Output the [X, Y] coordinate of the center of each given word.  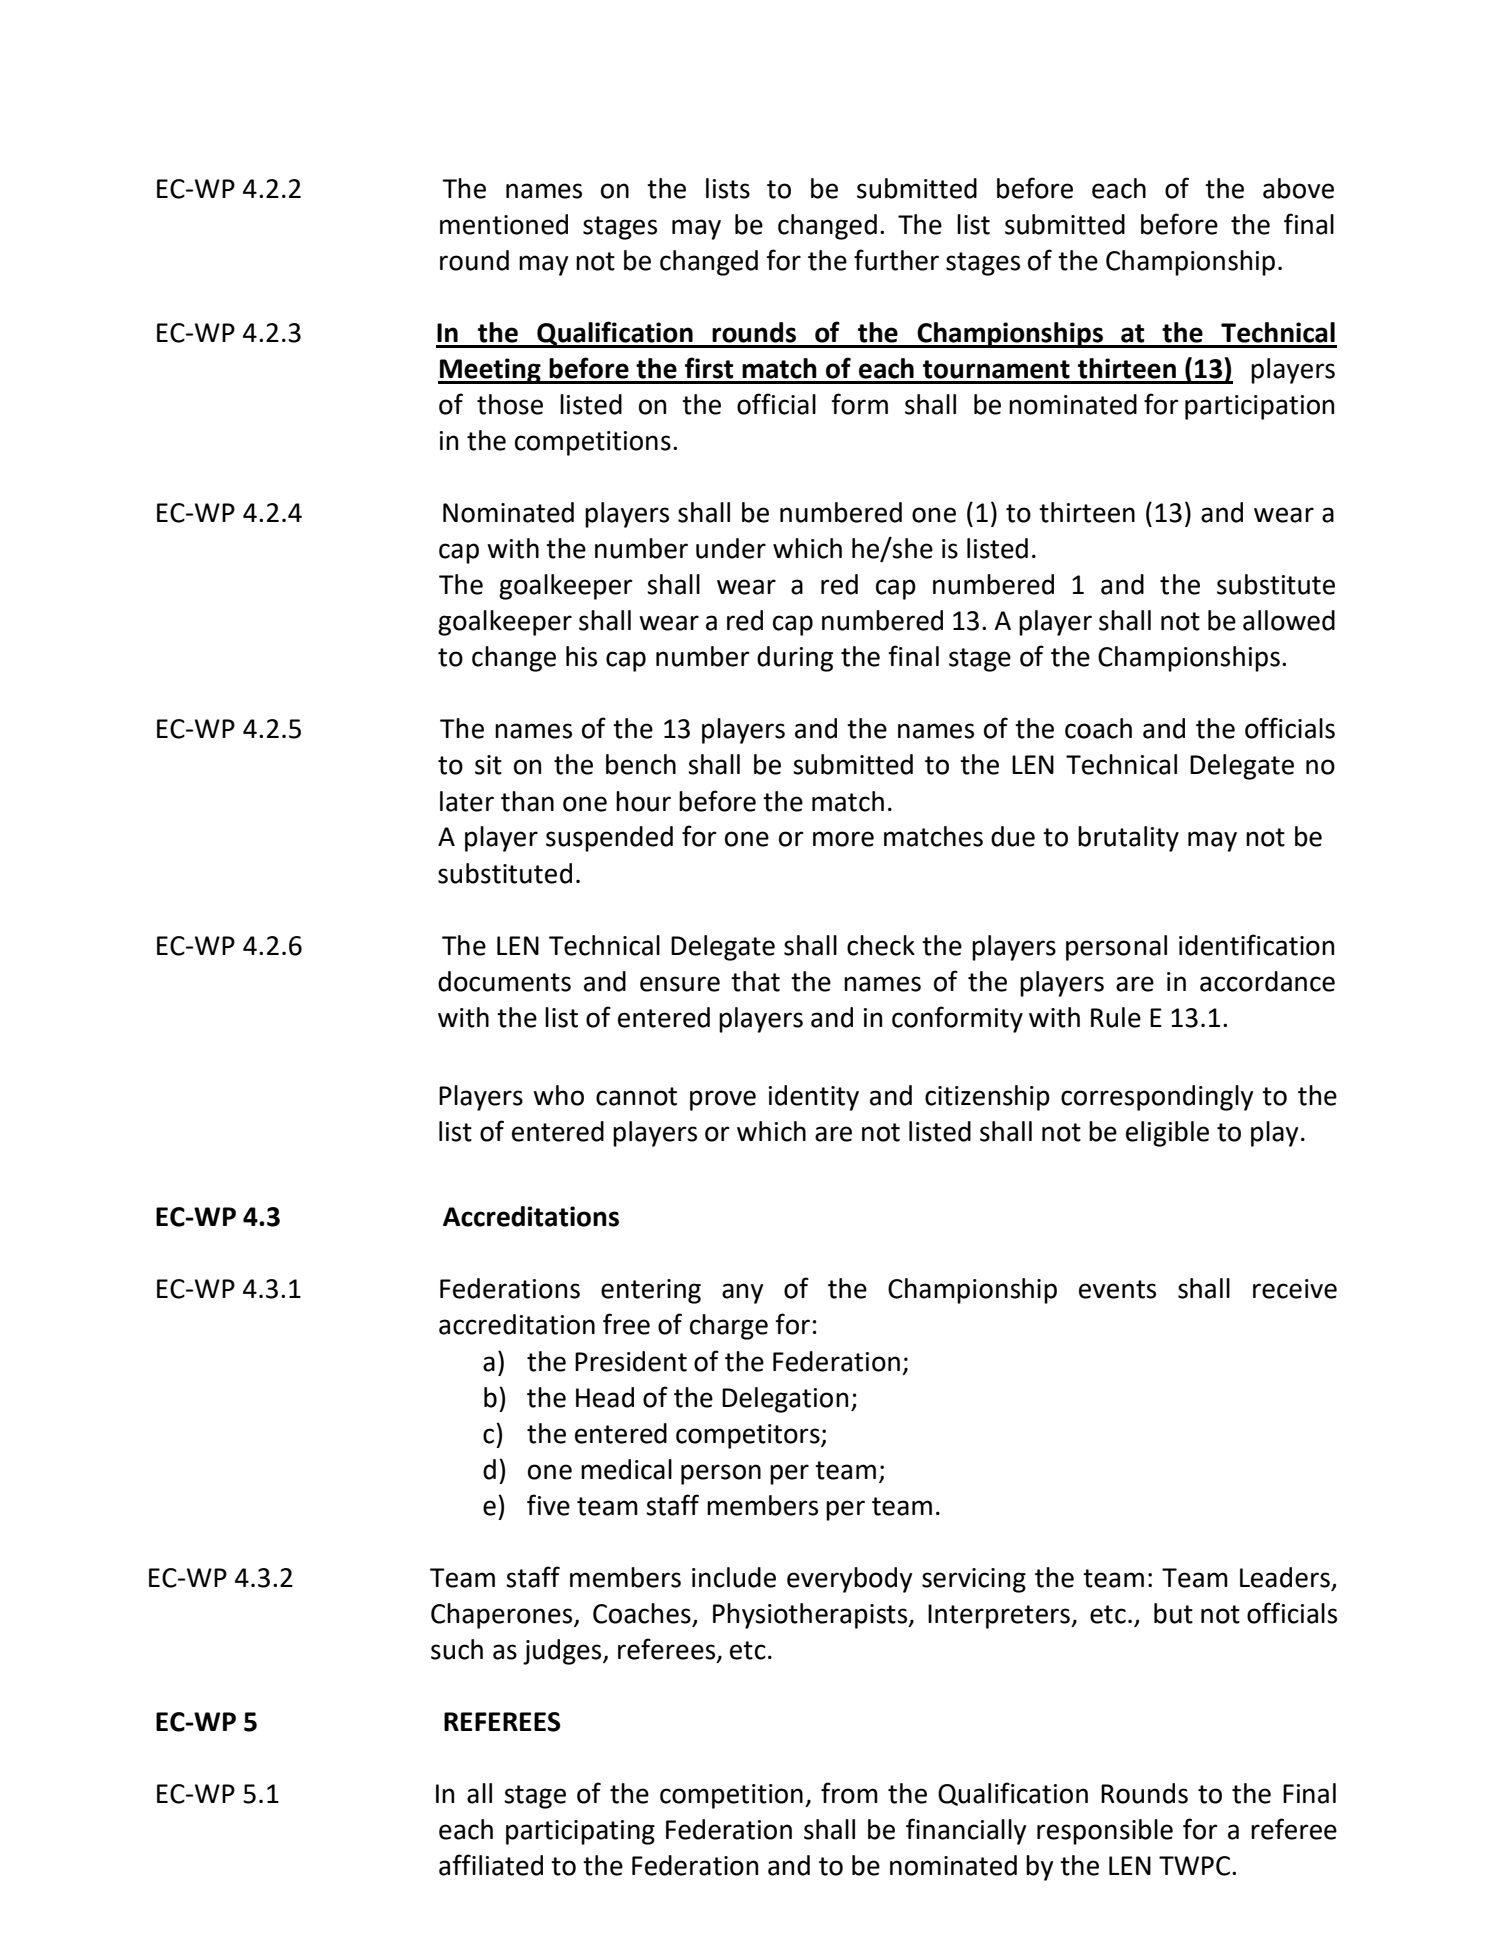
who [558, 1095]
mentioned [504, 224]
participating [580, 1832]
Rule [1116, 1017]
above [1298, 188]
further [896, 260]
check [881, 945]
